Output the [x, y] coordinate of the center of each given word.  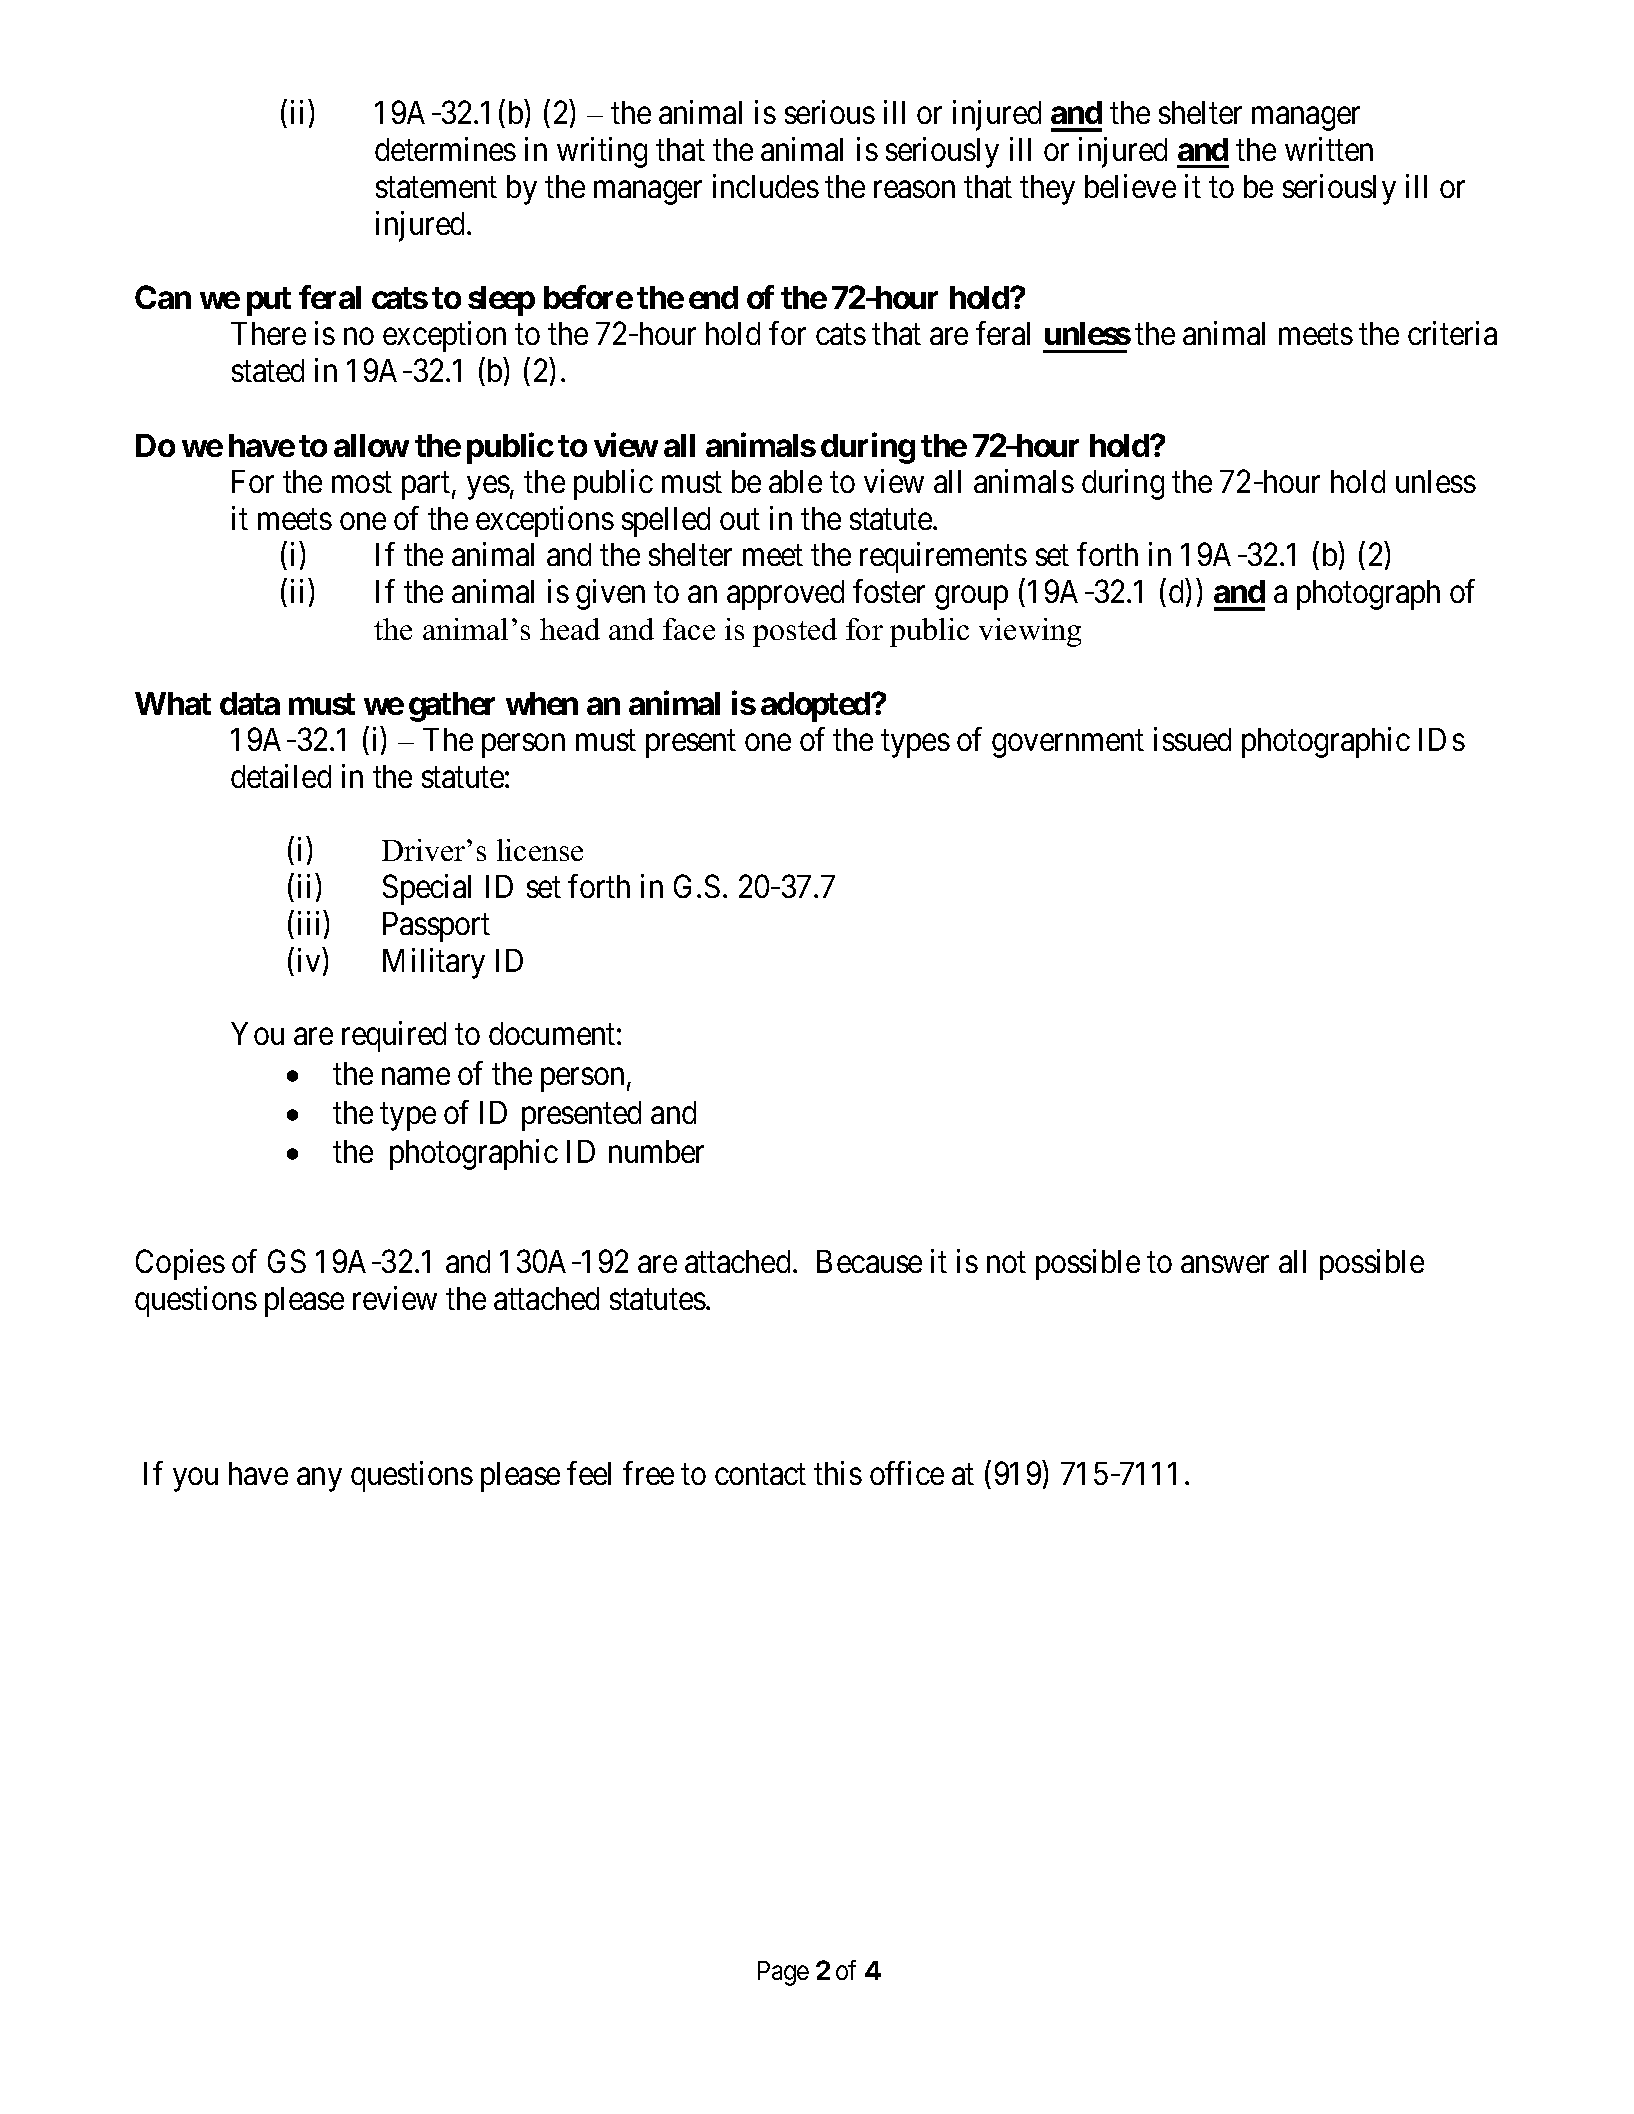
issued [1192, 739]
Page [783, 1973]
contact [760, 1474]
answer [1225, 1265]
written [1329, 149]
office [907, 1473]
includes [766, 186]
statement [436, 188]
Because [869, 1261]
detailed [281, 776]
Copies [180, 1264]
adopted [816, 707]
